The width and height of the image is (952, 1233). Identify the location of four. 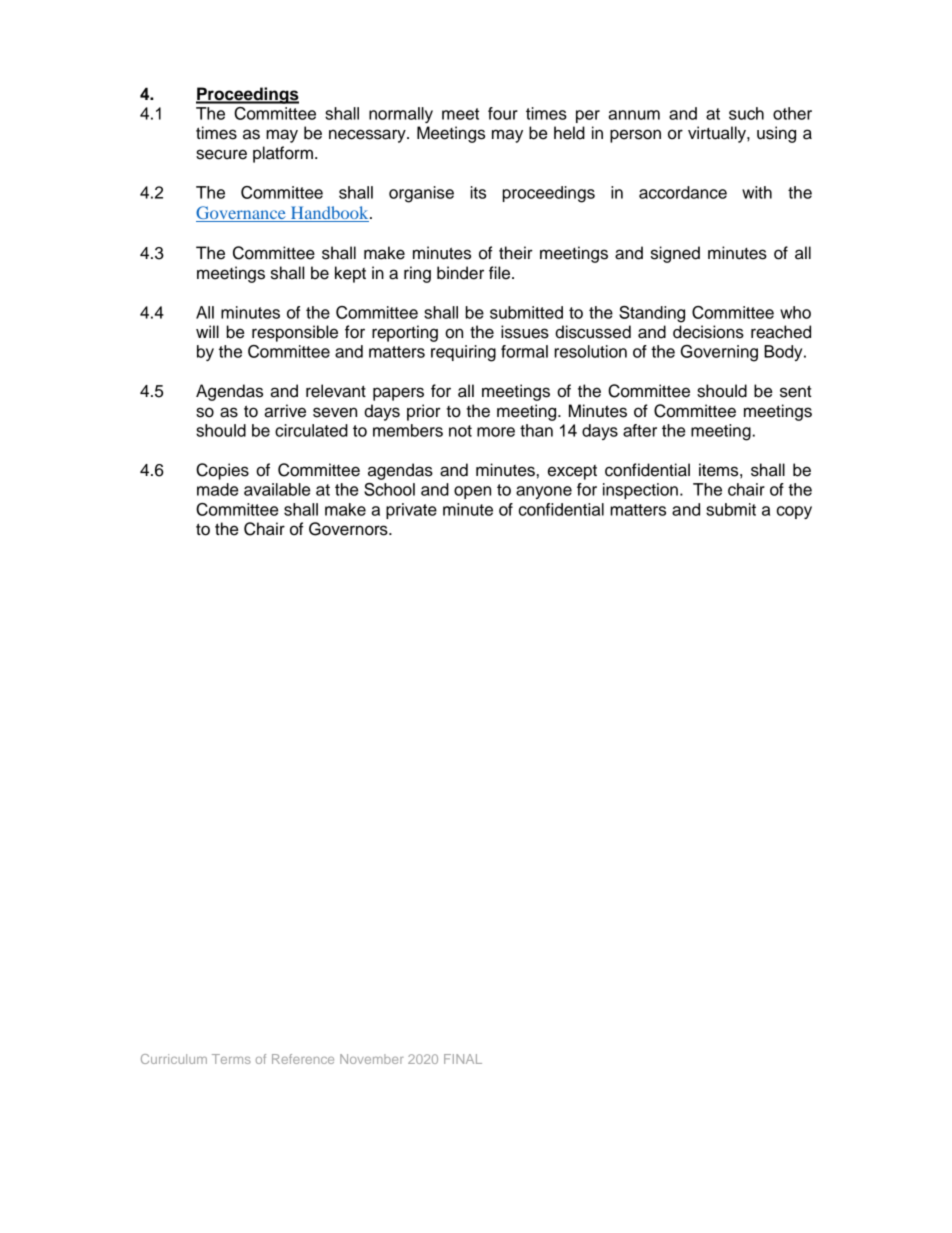
(503, 113).
